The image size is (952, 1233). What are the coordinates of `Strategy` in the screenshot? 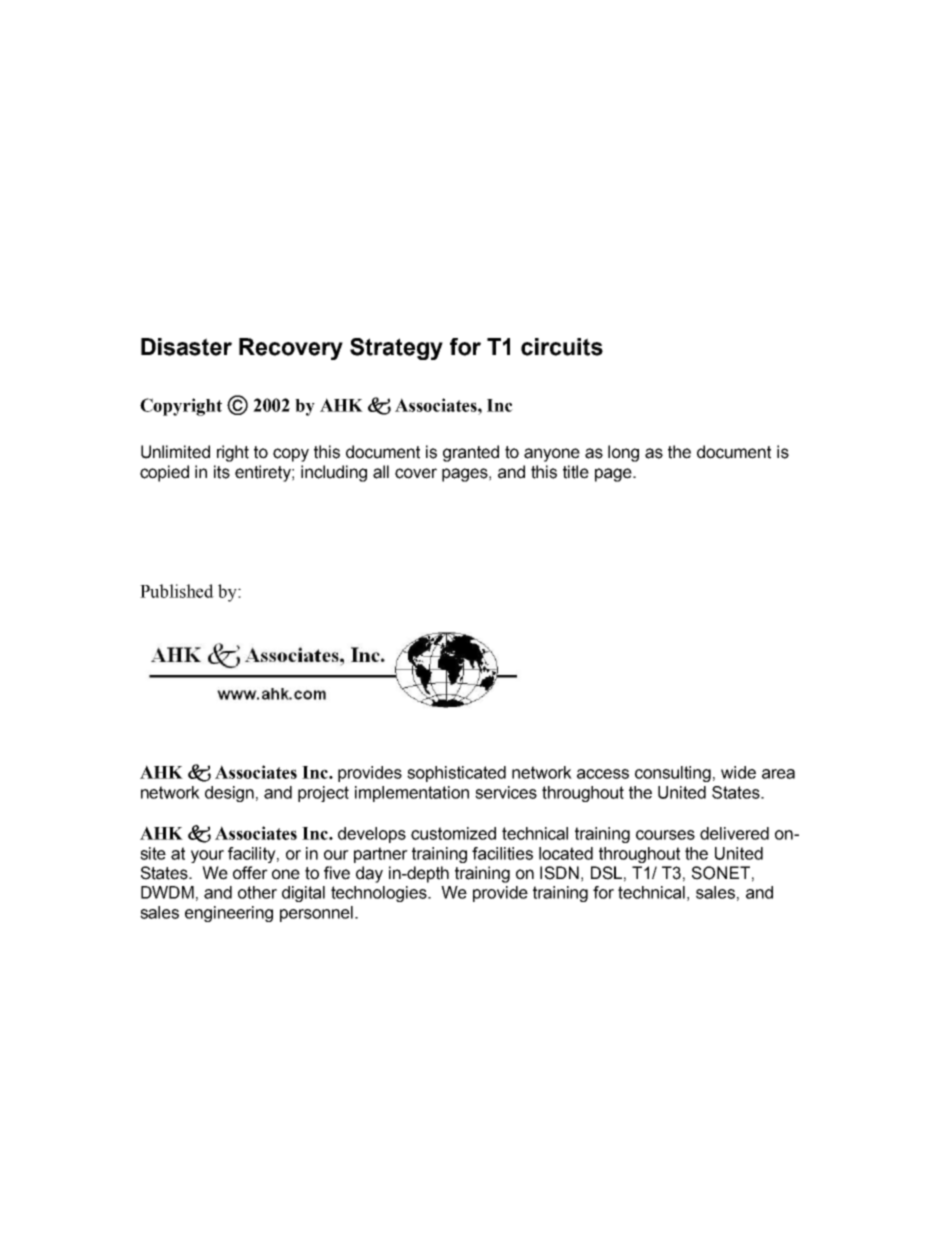 It's located at (396, 349).
